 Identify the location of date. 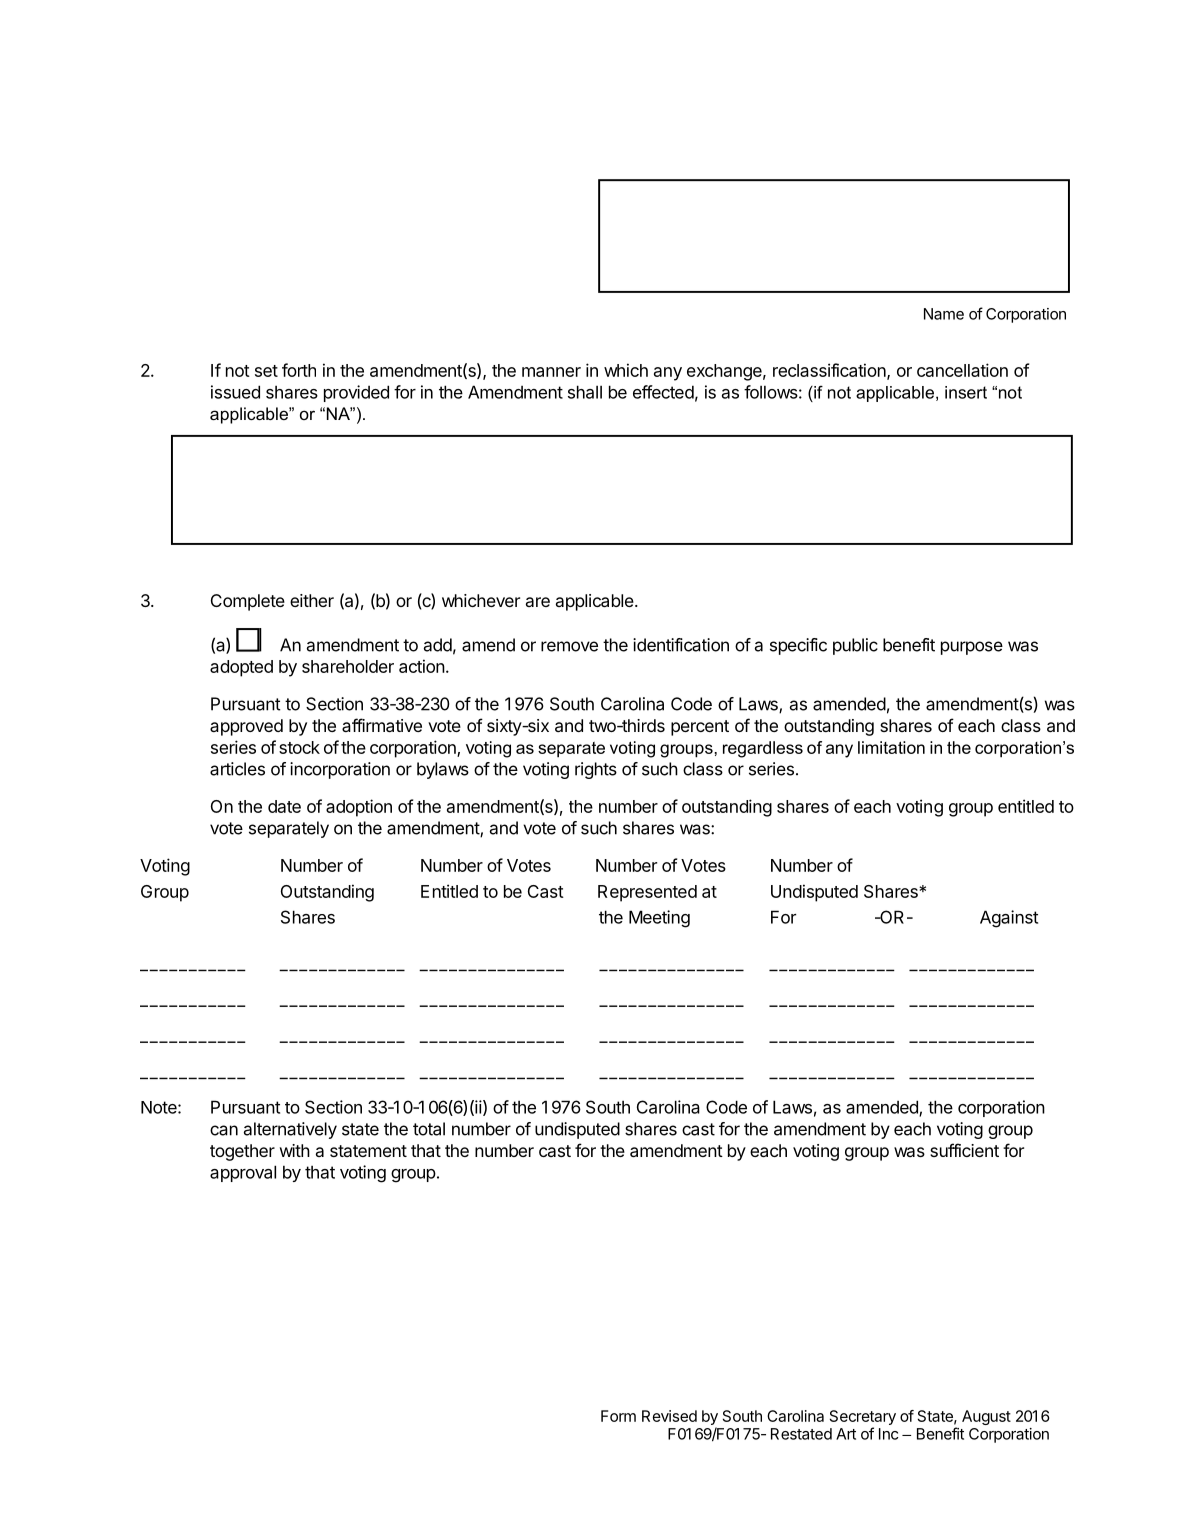
(284, 806).
